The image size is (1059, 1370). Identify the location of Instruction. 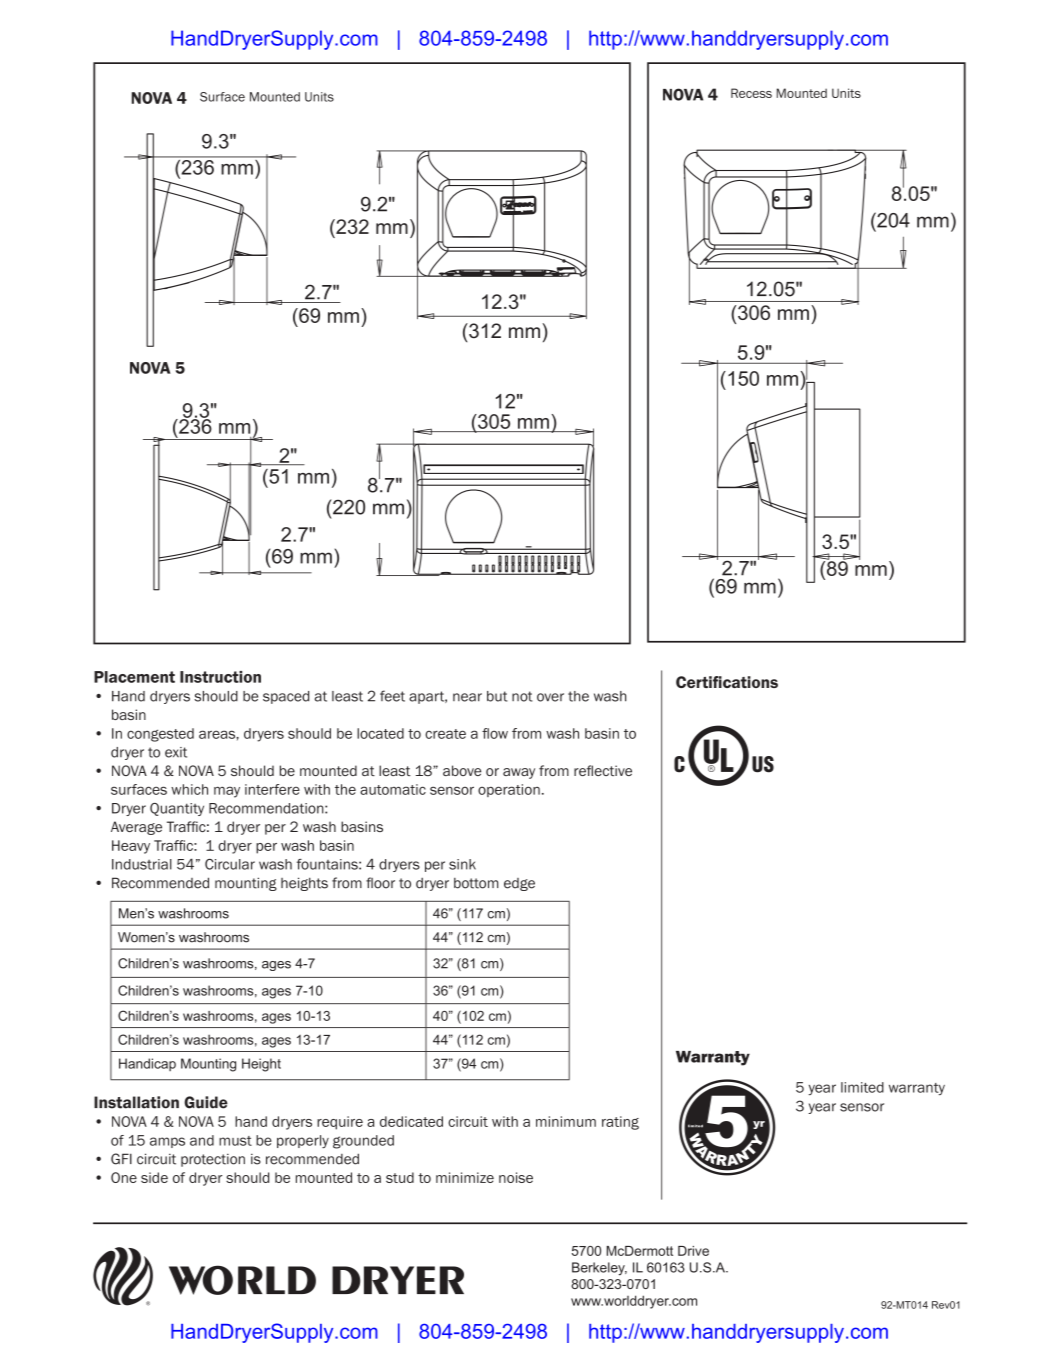
(220, 677).
